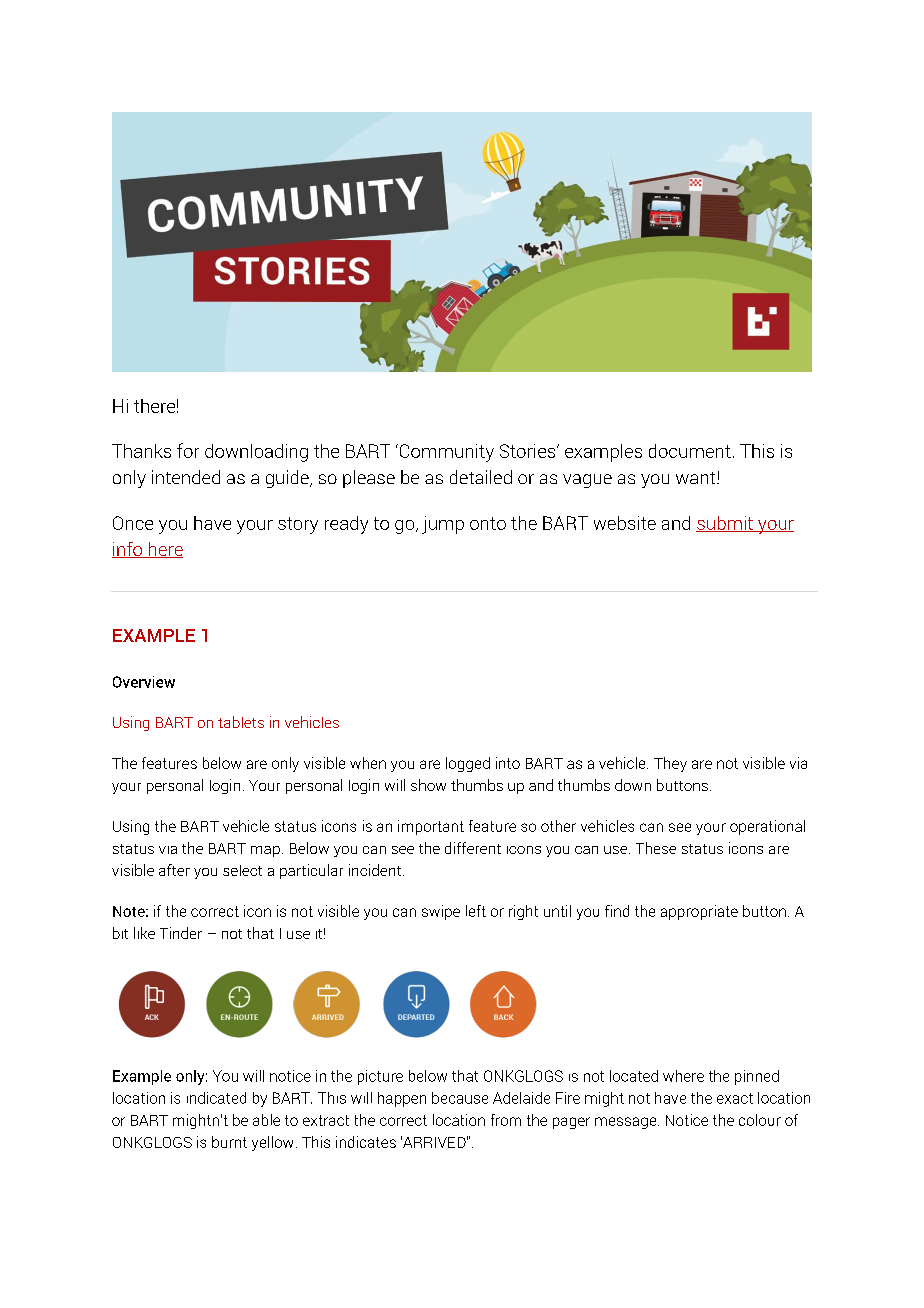  I want to click on swipe, so click(441, 912).
